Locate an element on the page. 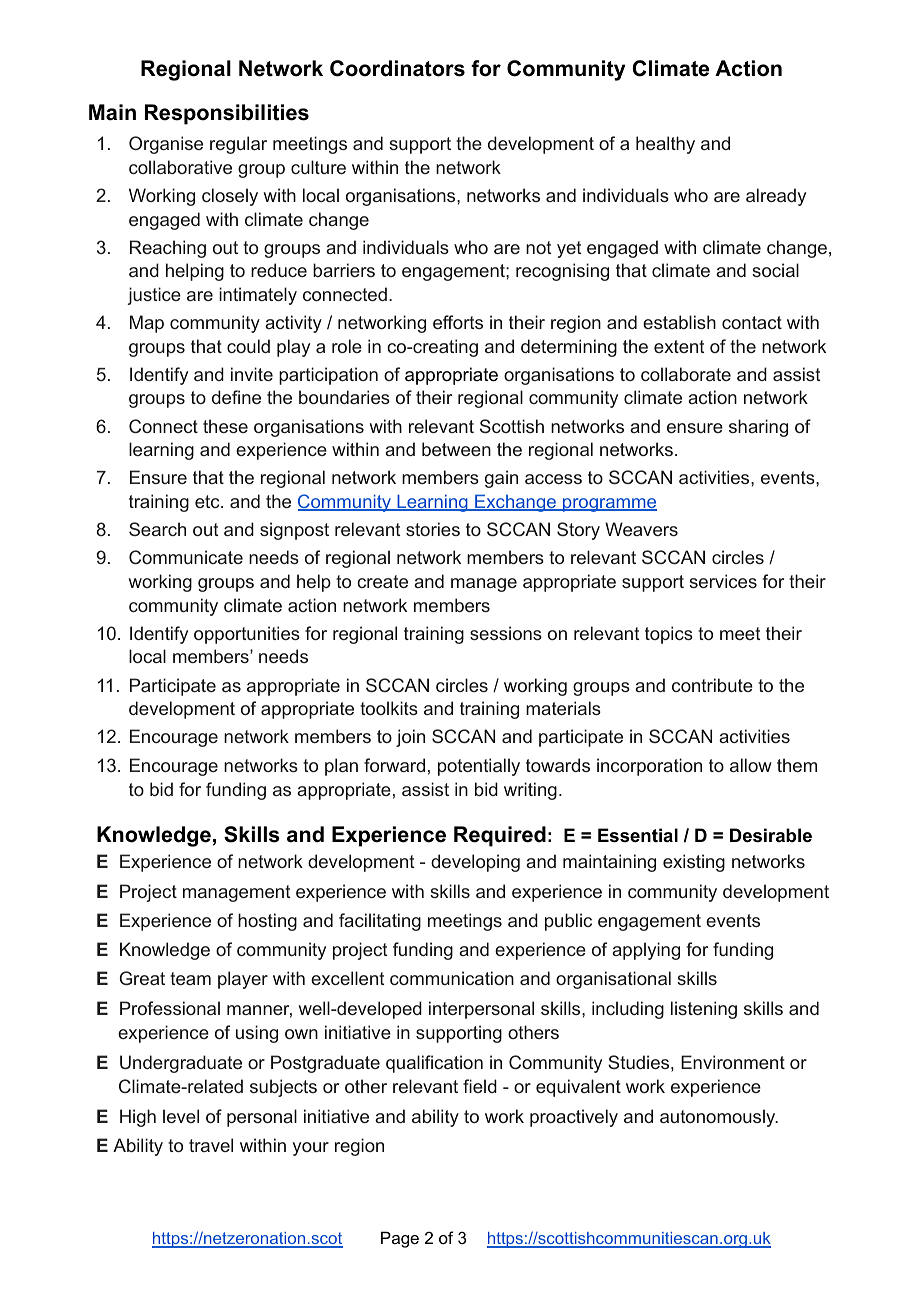  Page is located at coordinates (400, 1239).
